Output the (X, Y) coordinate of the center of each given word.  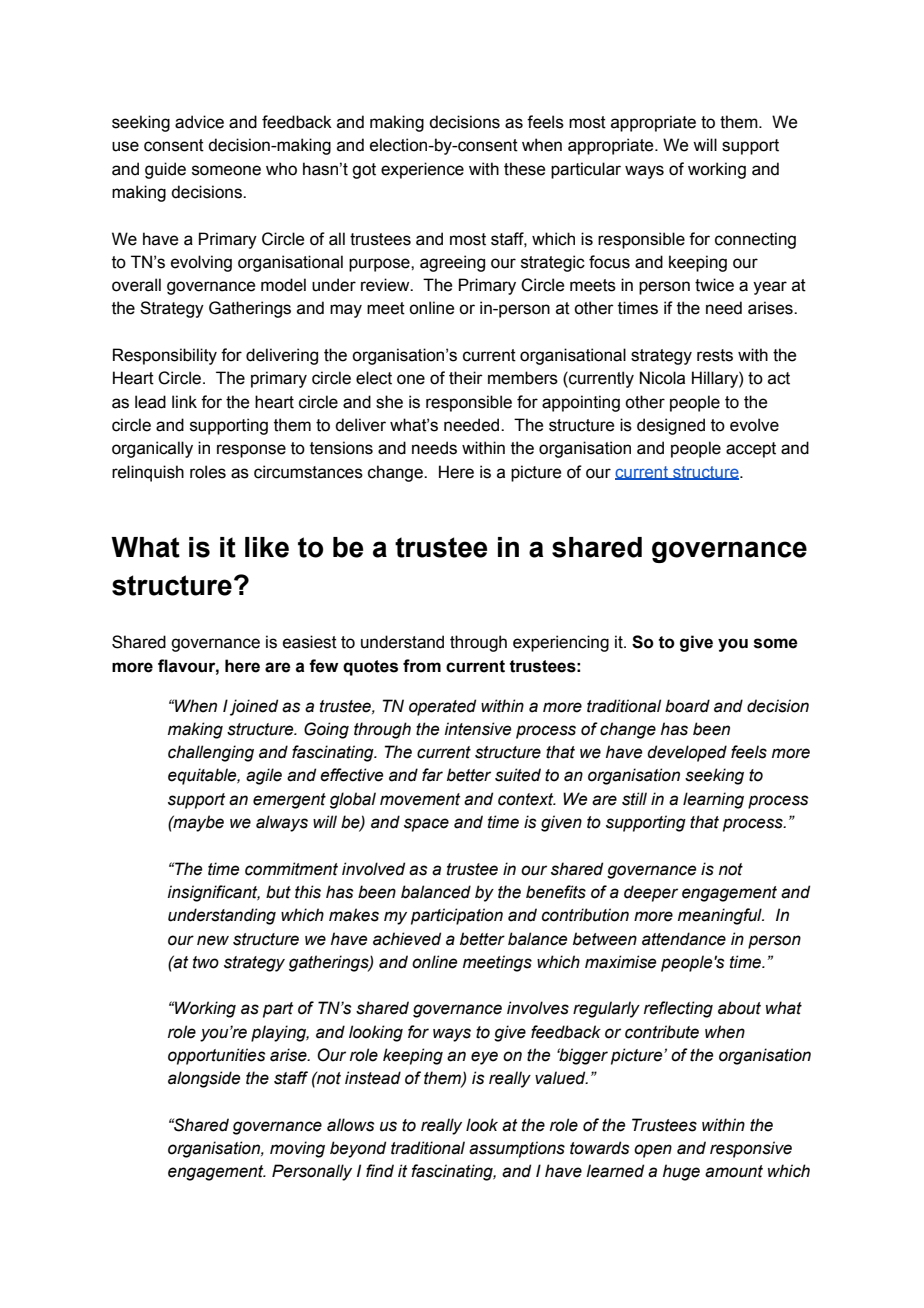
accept (751, 450)
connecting (755, 240)
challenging (211, 753)
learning (713, 800)
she (389, 402)
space (426, 825)
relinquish (148, 473)
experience (422, 170)
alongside (204, 1079)
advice (199, 122)
